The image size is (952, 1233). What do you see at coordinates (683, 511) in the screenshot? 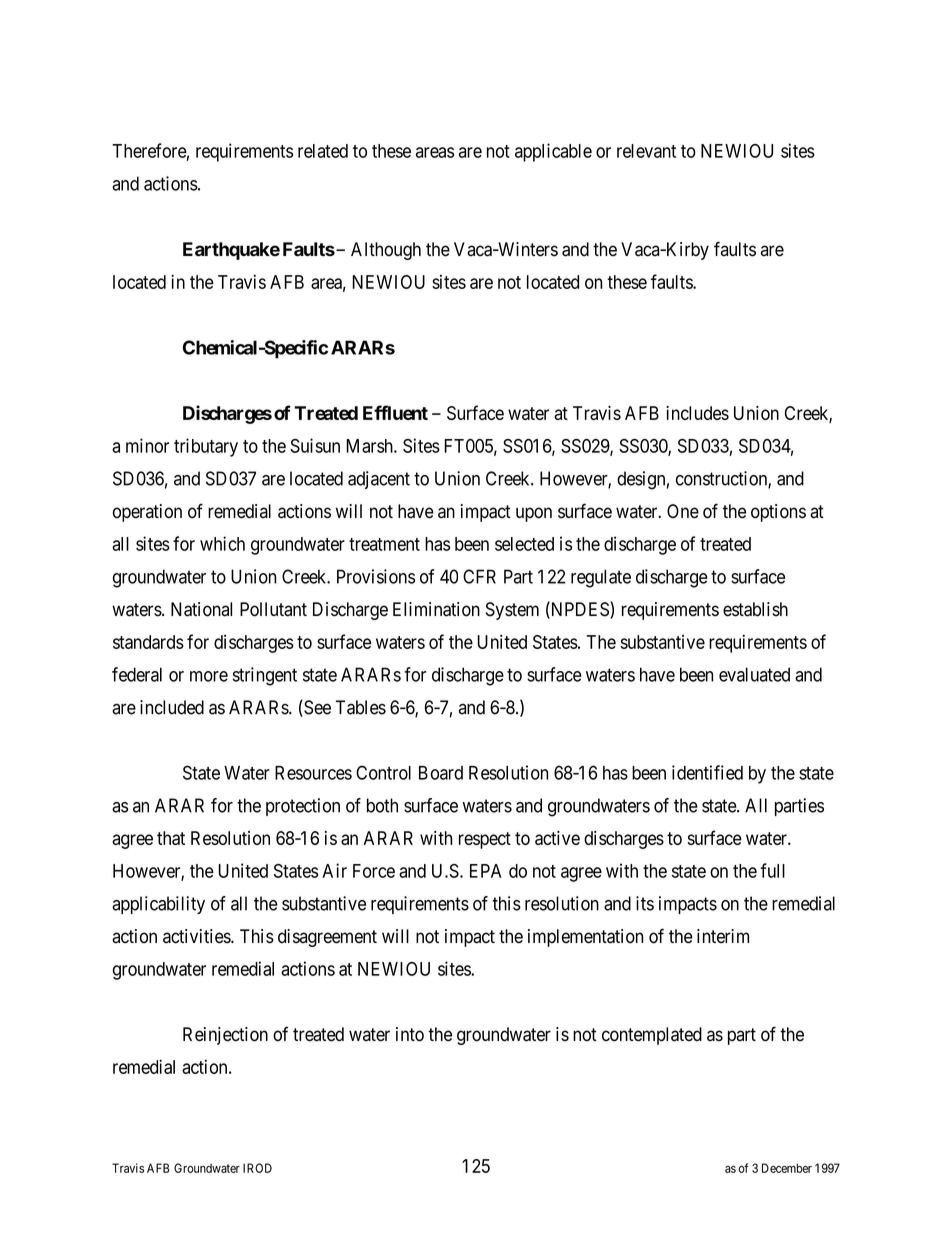
I see `One` at bounding box center [683, 511].
